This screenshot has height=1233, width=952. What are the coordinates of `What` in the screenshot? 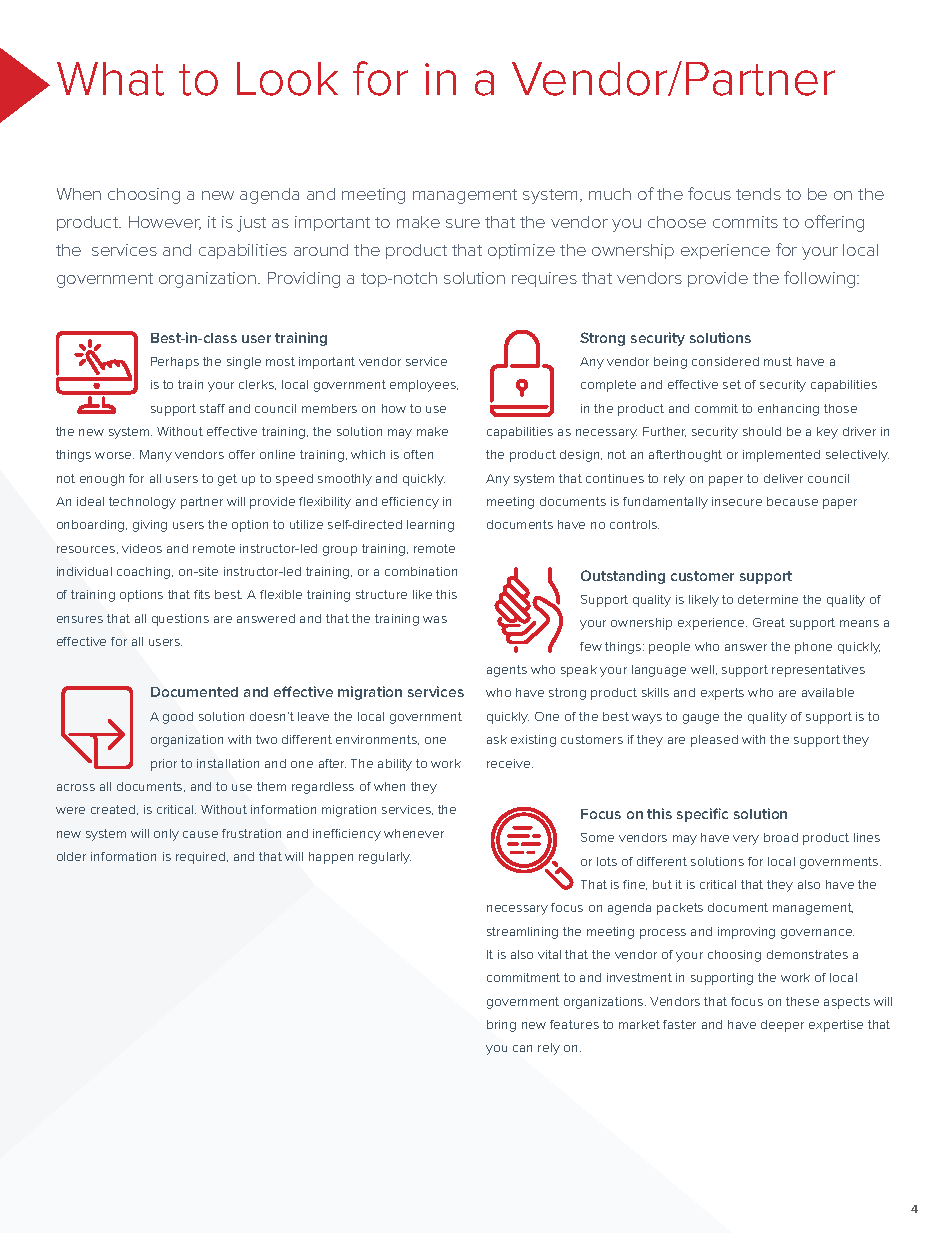 It's located at (110, 79).
